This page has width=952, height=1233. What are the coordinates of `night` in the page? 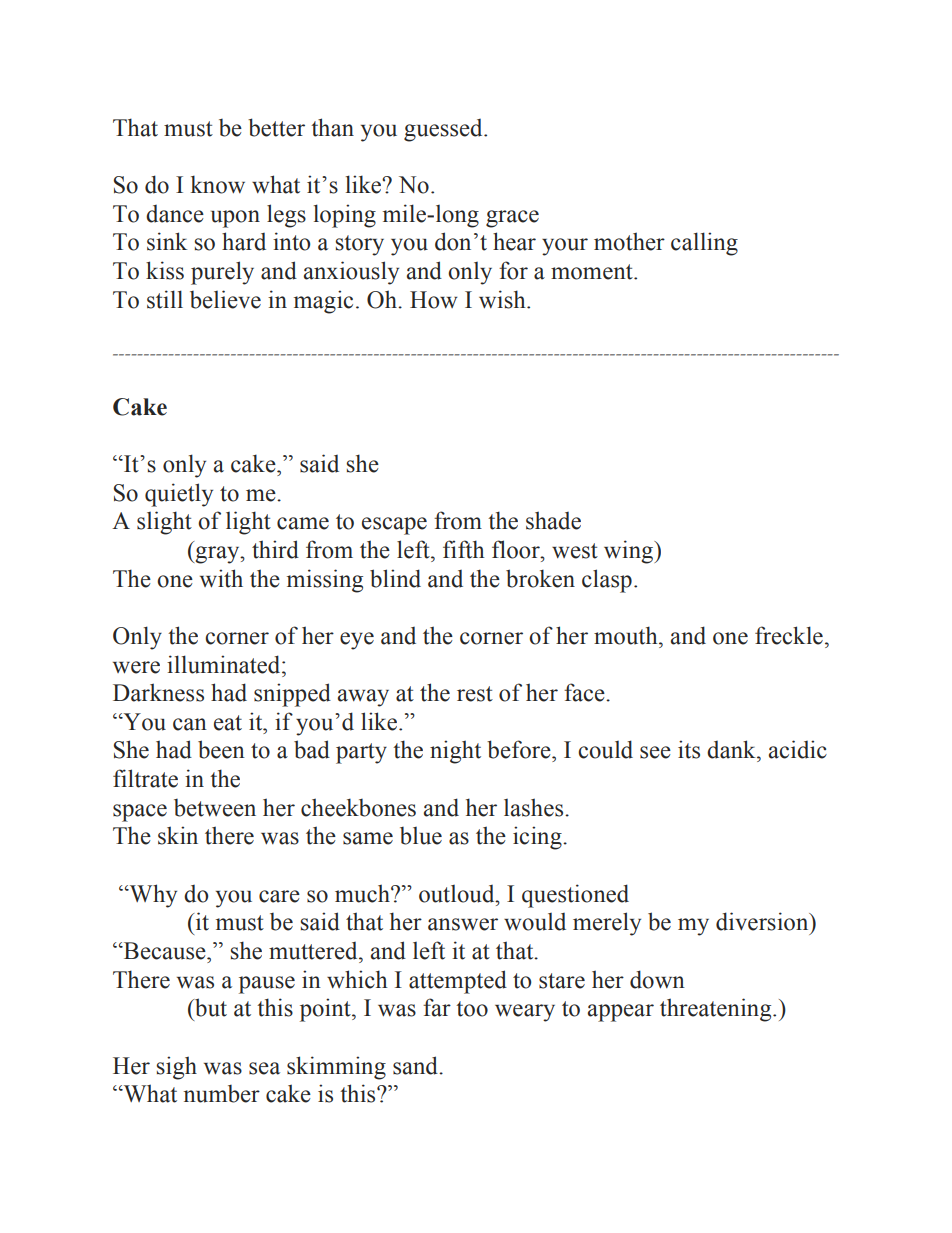 It's located at (455, 752).
